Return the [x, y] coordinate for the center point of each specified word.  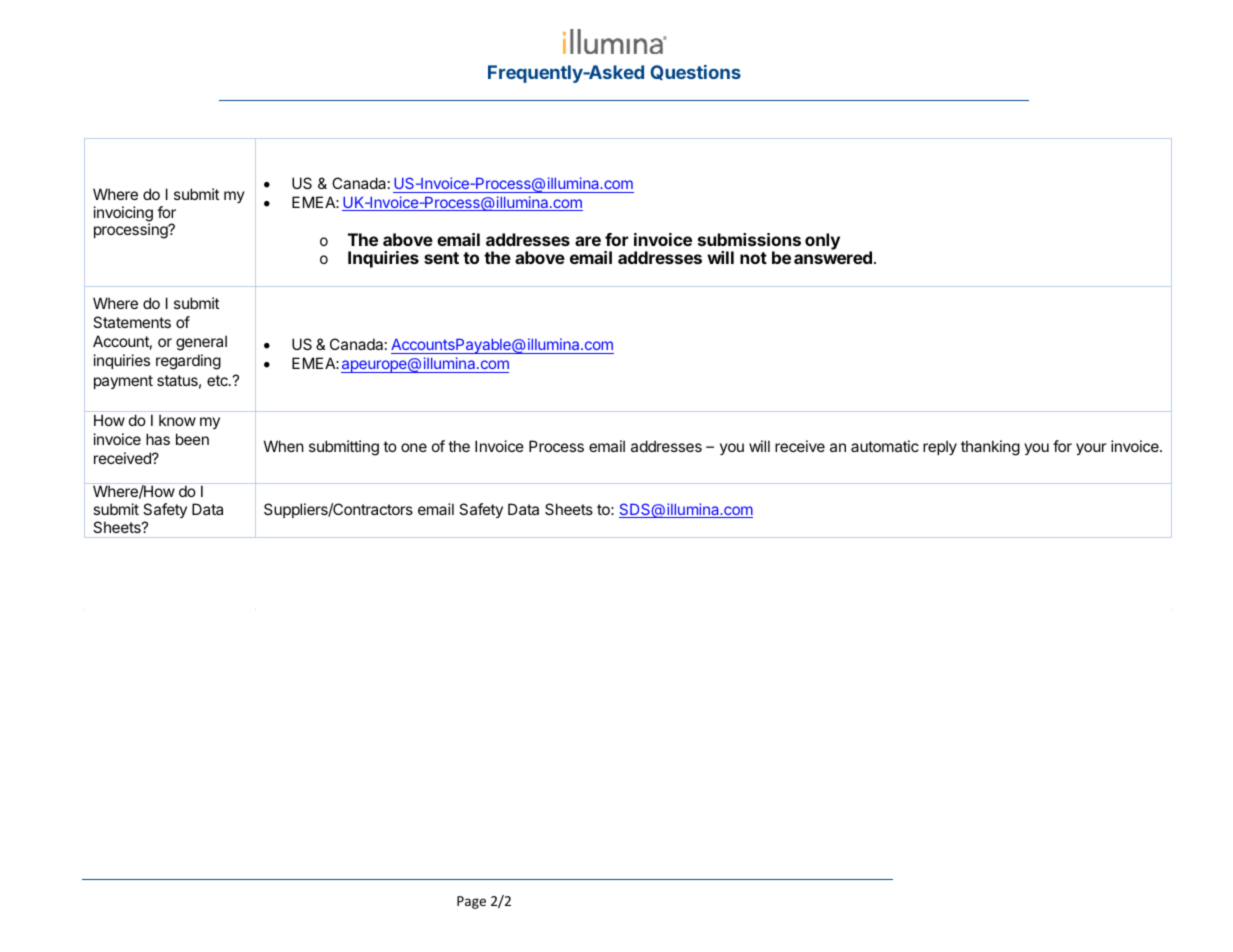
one [414, 447]
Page [471, 902]
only [822, 241]
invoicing [123, 215]
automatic [885, 446]
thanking [990, 448]
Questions [695, 72]
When [284, 446]
